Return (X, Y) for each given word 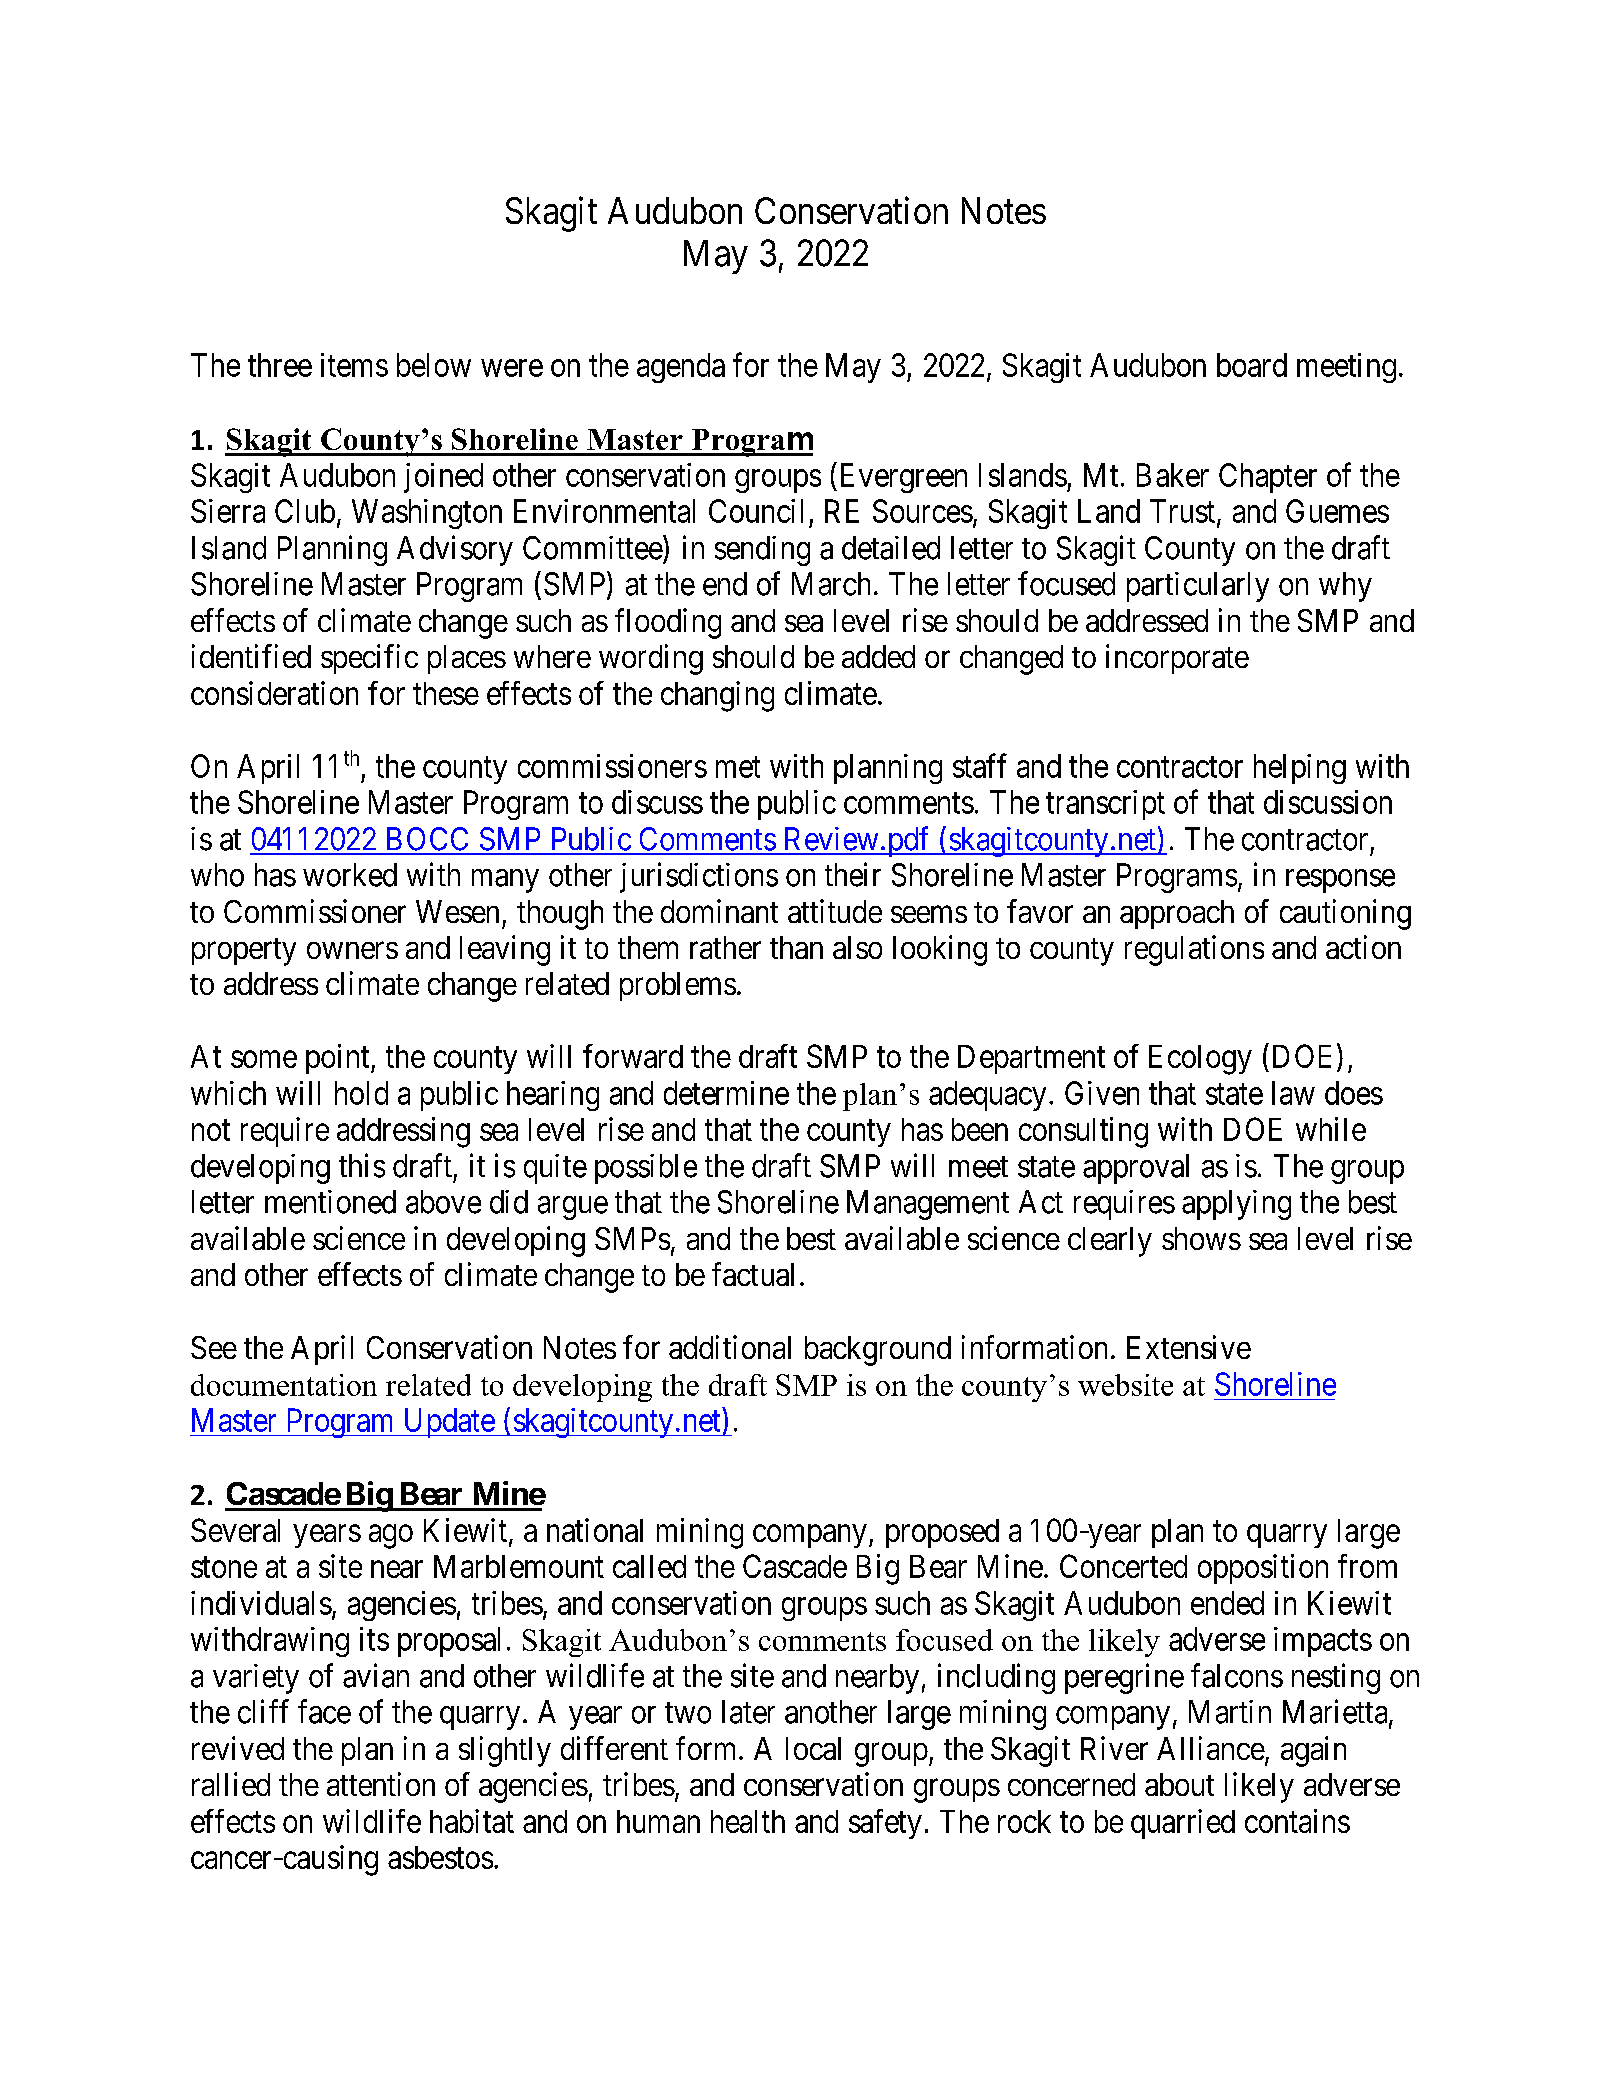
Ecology (1200, 1060)
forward (633, 1056)
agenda (681, 368)
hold (361, 1093)
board (1252, 365)
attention (381, 1784)
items (354, 365)
